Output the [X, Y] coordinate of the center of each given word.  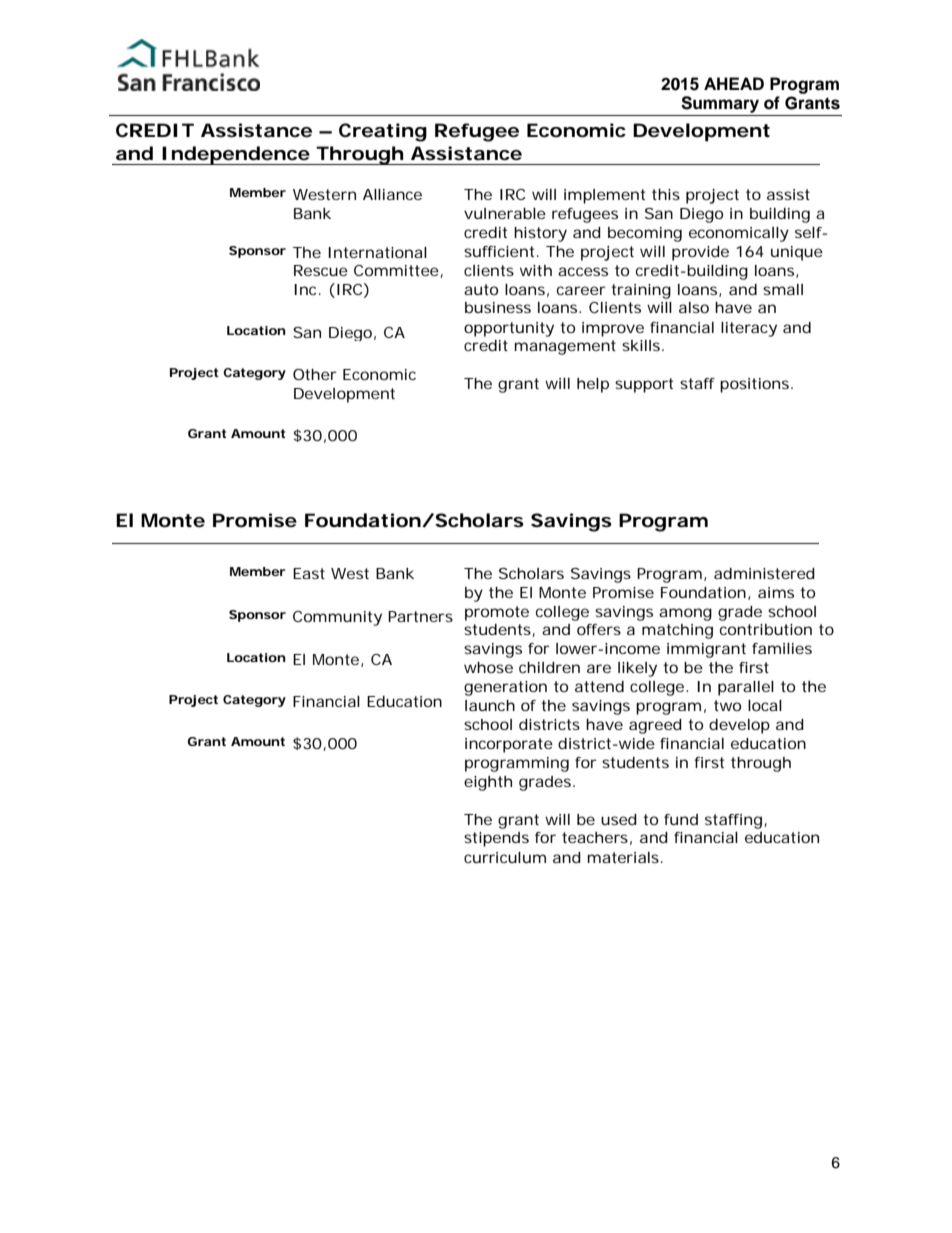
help [593, 385]
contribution [766, 629]
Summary [720, 104]
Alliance [392, 194]
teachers [595, 837]
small [783, 289]
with [536, 270]
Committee [396, 270]
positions [754, 385]
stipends [496, 839]
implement [604, 196]
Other [315, 374]
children [549, 667]
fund [681, 819]
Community [337, 618]
